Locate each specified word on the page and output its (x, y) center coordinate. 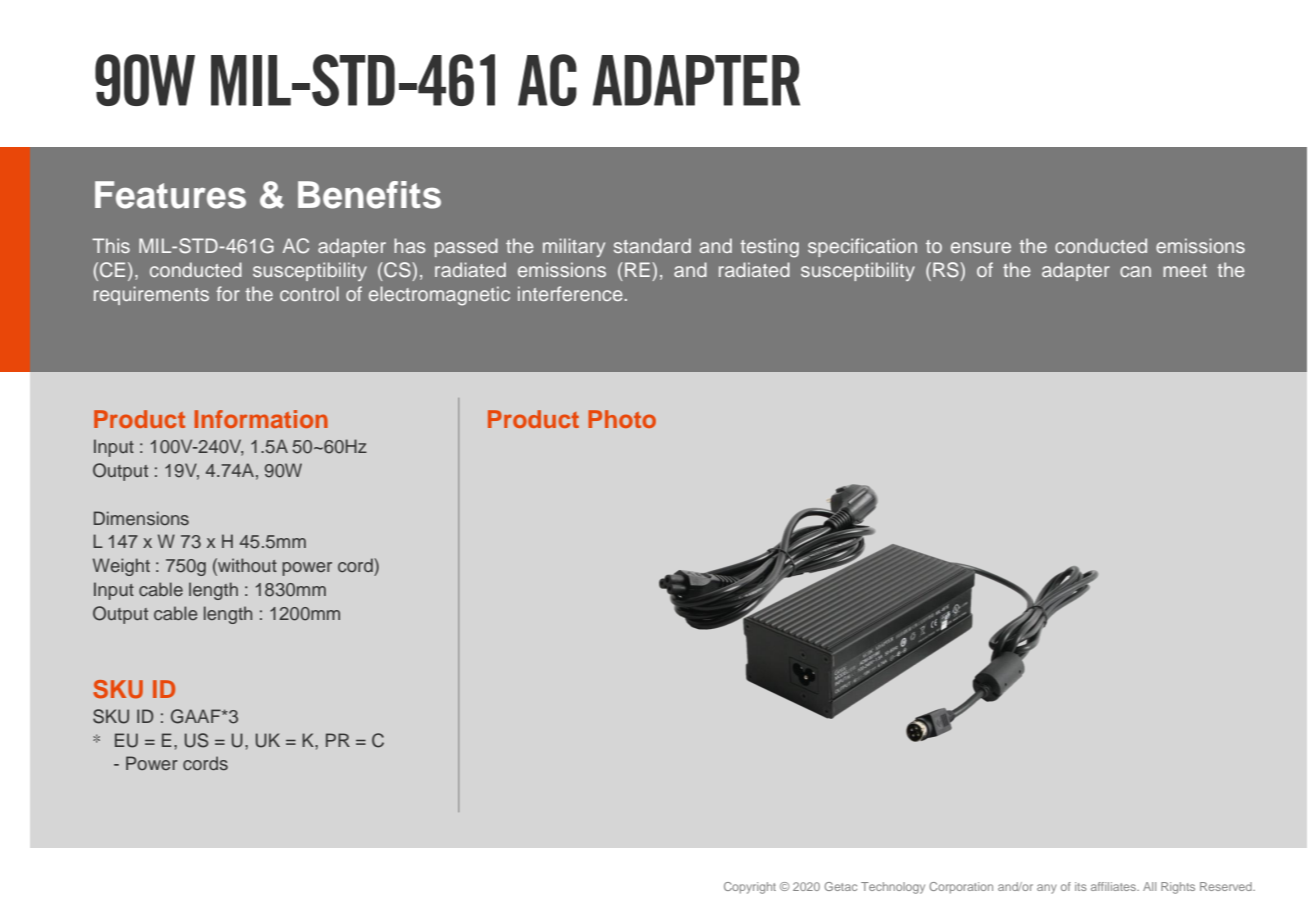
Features (170, 195)
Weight (121, 567)
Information (261, 419)
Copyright (750, 888)
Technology (893, 888)
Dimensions (141, 518)
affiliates (1114, 886)
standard (652, 245)
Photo (622, 419)
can (1135, 271)
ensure (981, 247)
